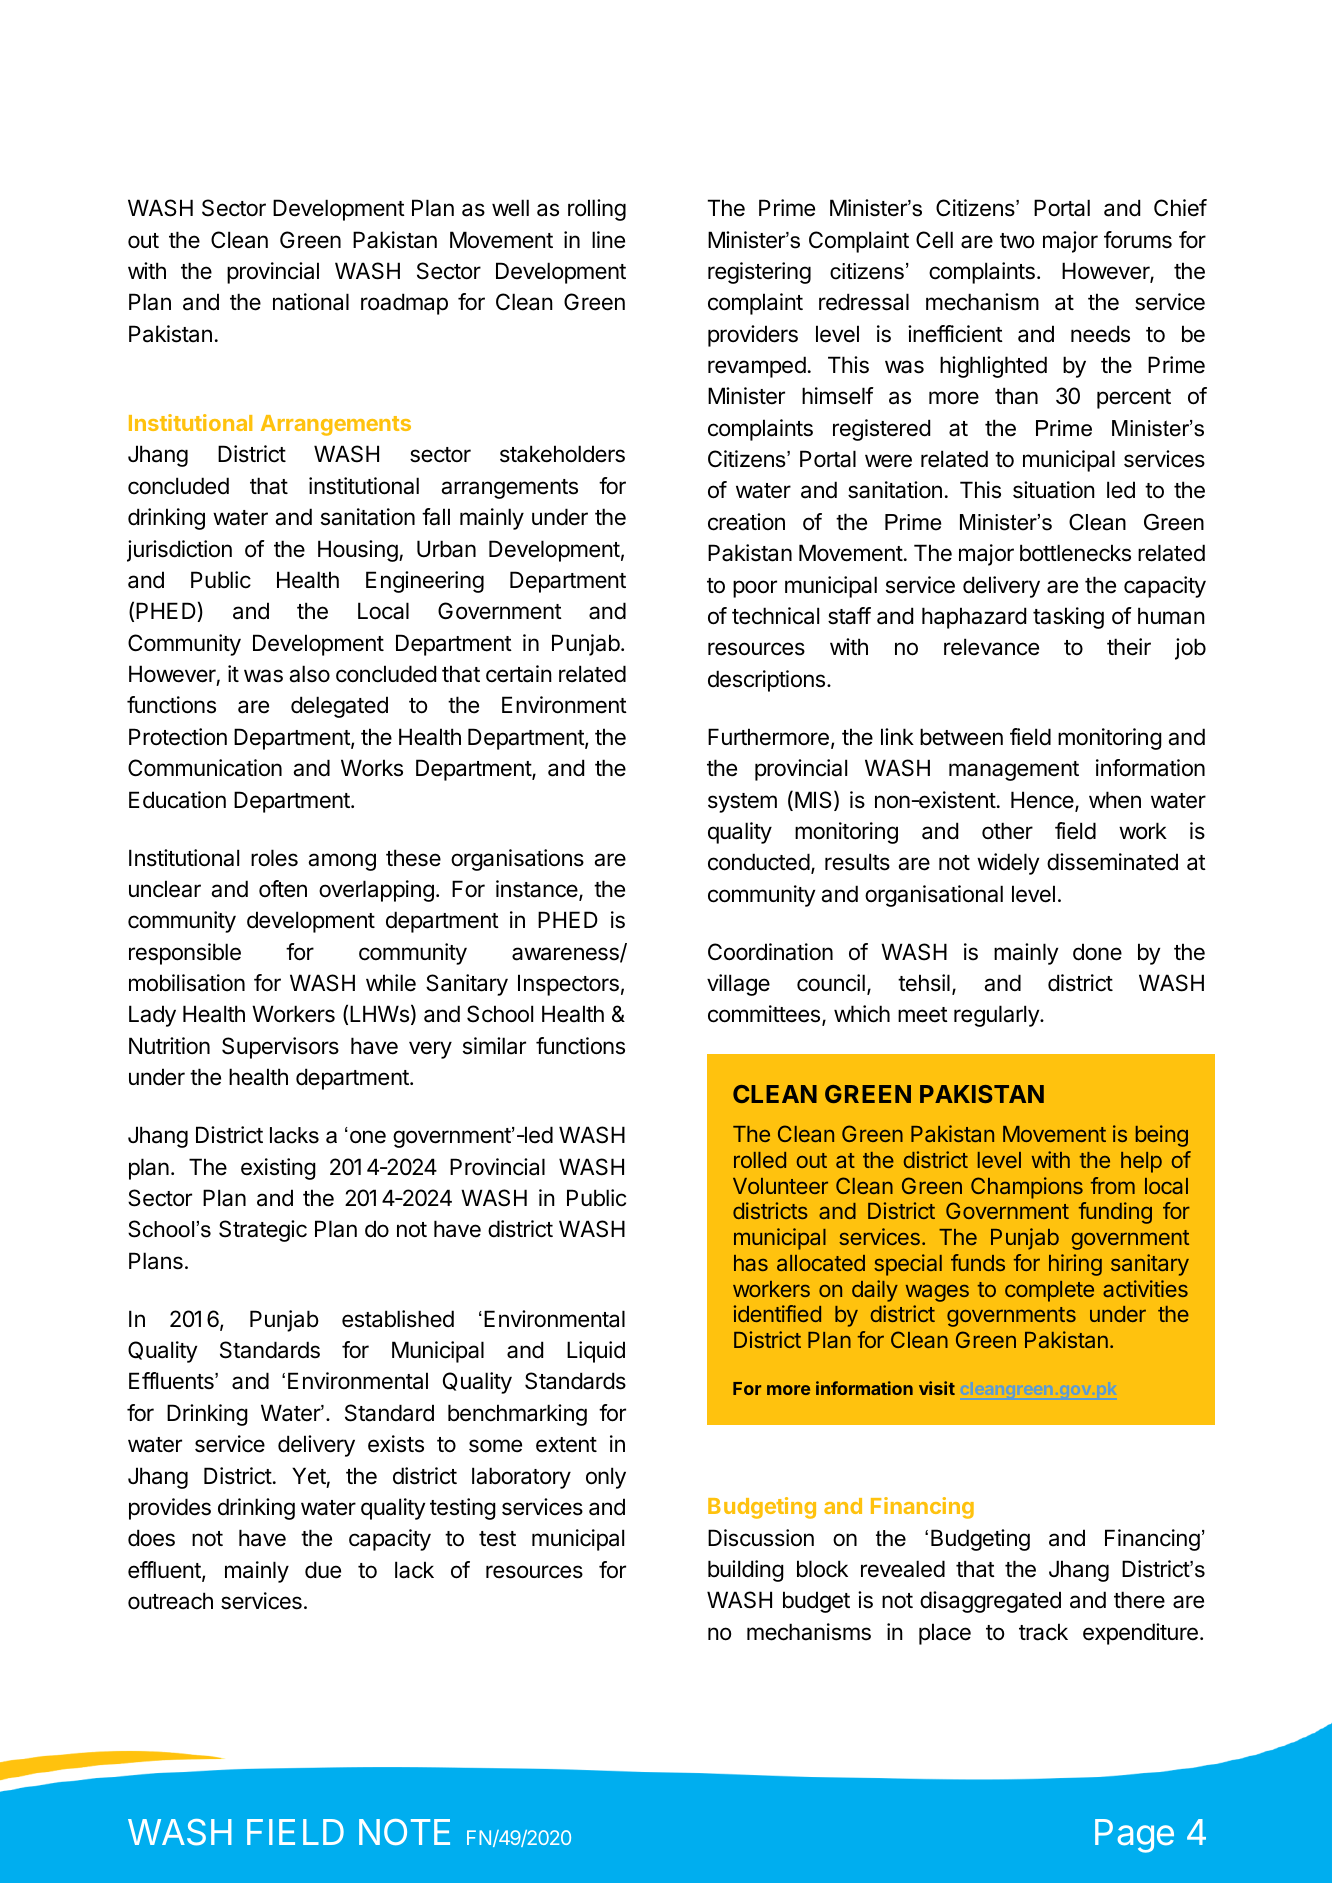 The image size is (1333, 1885). I want to click on tasking, so click(1068, 618).
